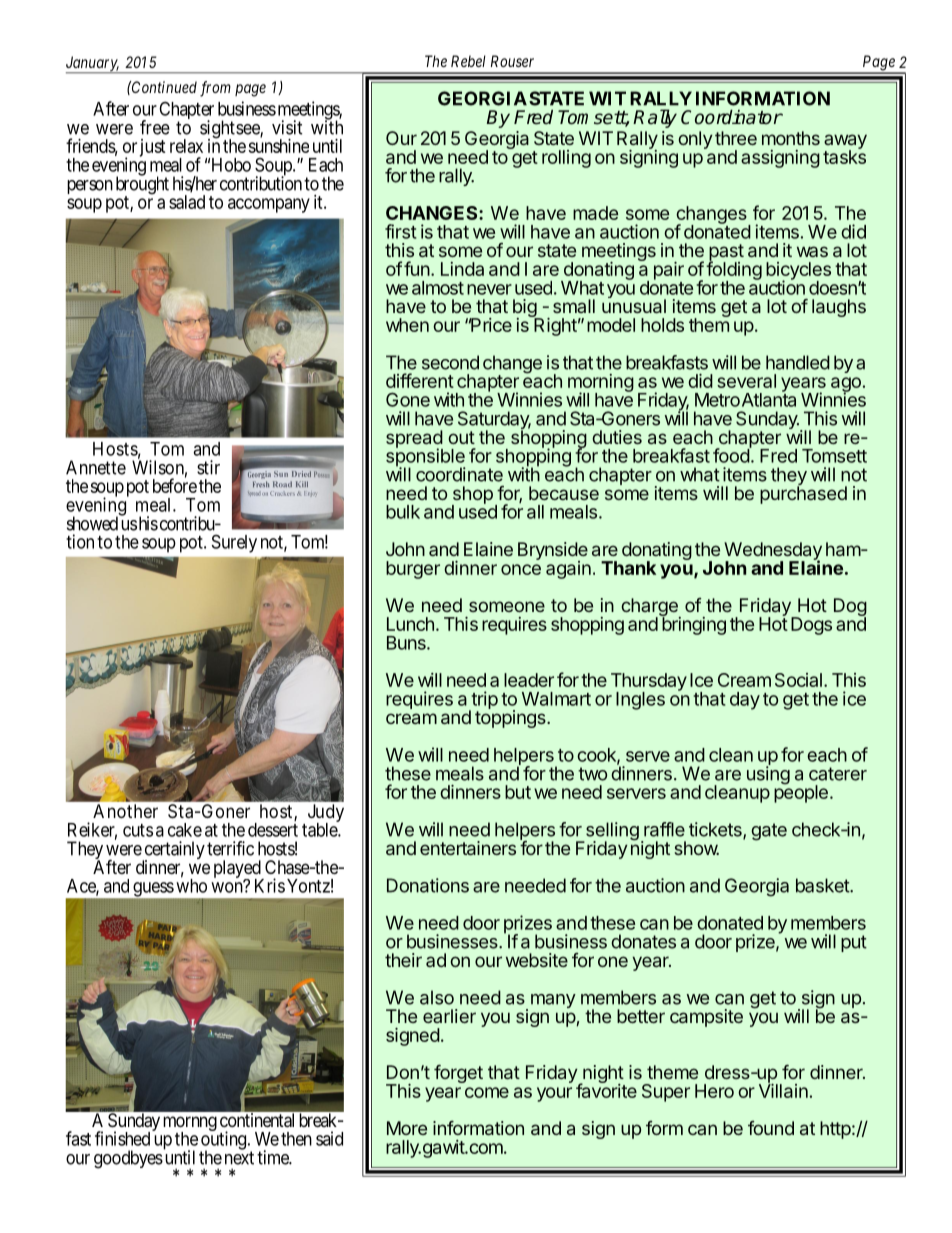  Describe the element at coordinates (468, 61) in the screenshot. I see `Rebel` at that location.
